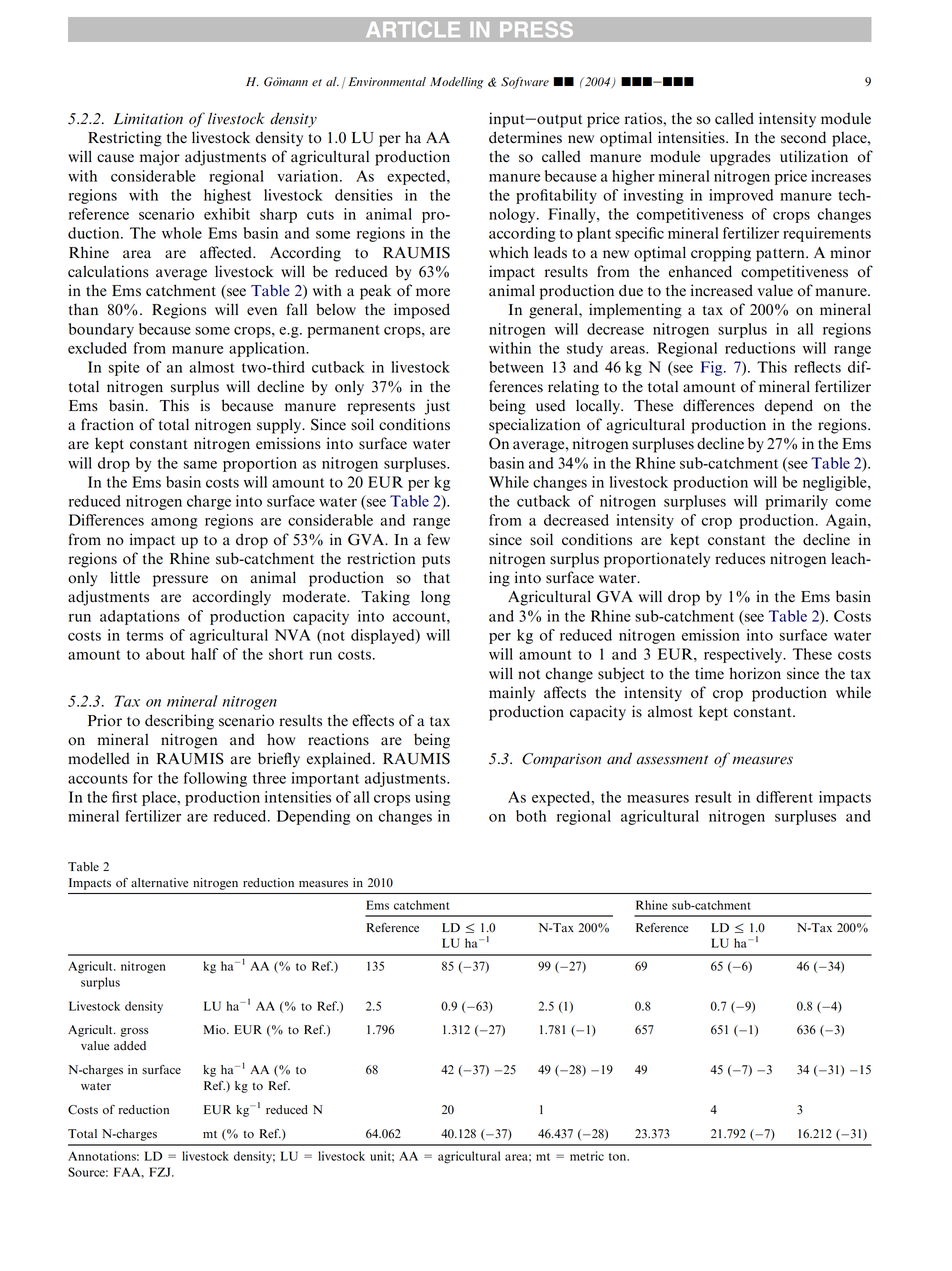 The width and height of the page is (952, 1271). I want to click on metric, so click(587, 1156).
